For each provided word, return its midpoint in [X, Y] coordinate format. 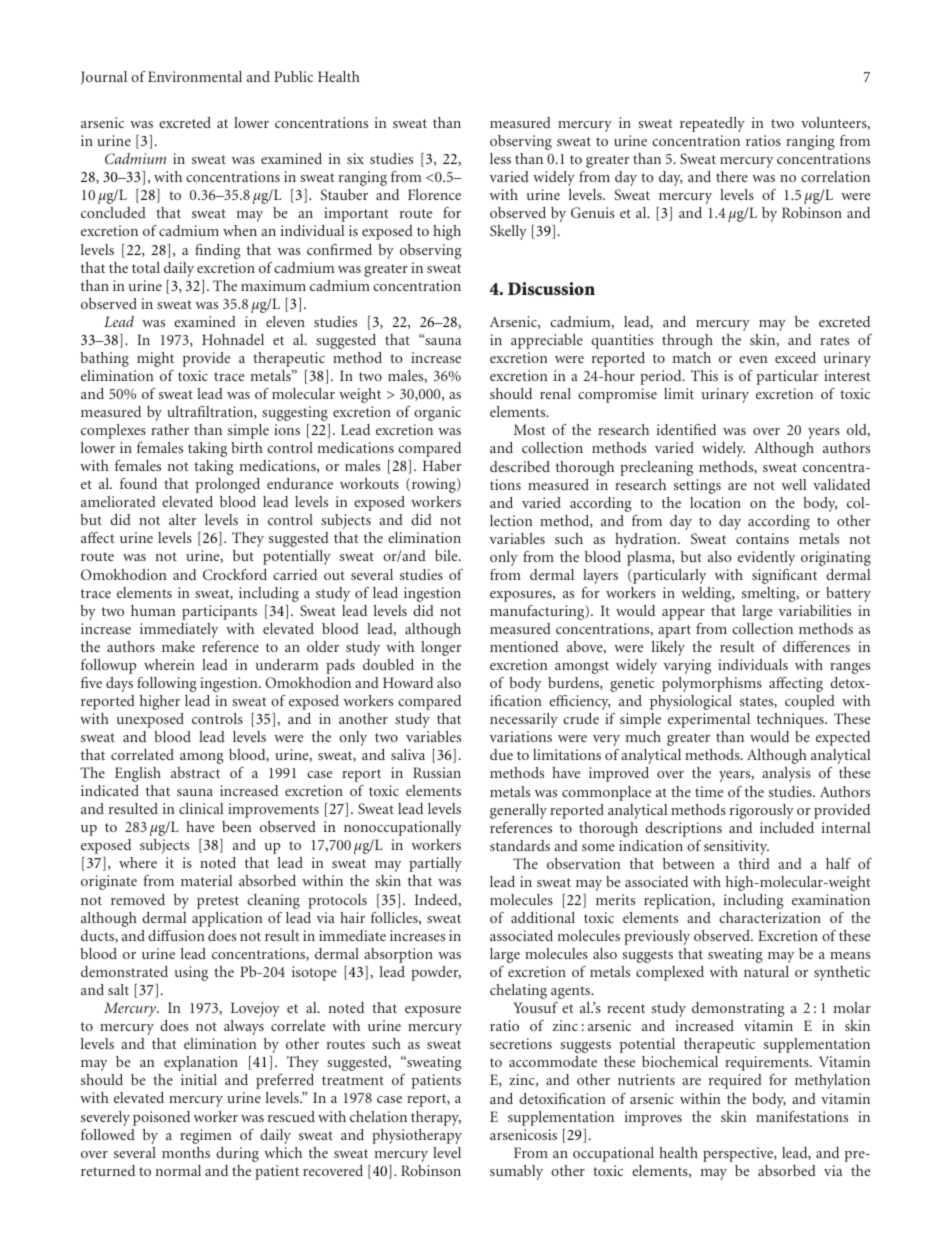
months [186, 1152]
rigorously [762, 811]
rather [170, 429]
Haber [442, 465]
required [735, 1081]
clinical [201, 808]
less [500, 158]
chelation [378, 1116]
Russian [437, 772]
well [794, 484]
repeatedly [712, 124]
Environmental [195, 76]
